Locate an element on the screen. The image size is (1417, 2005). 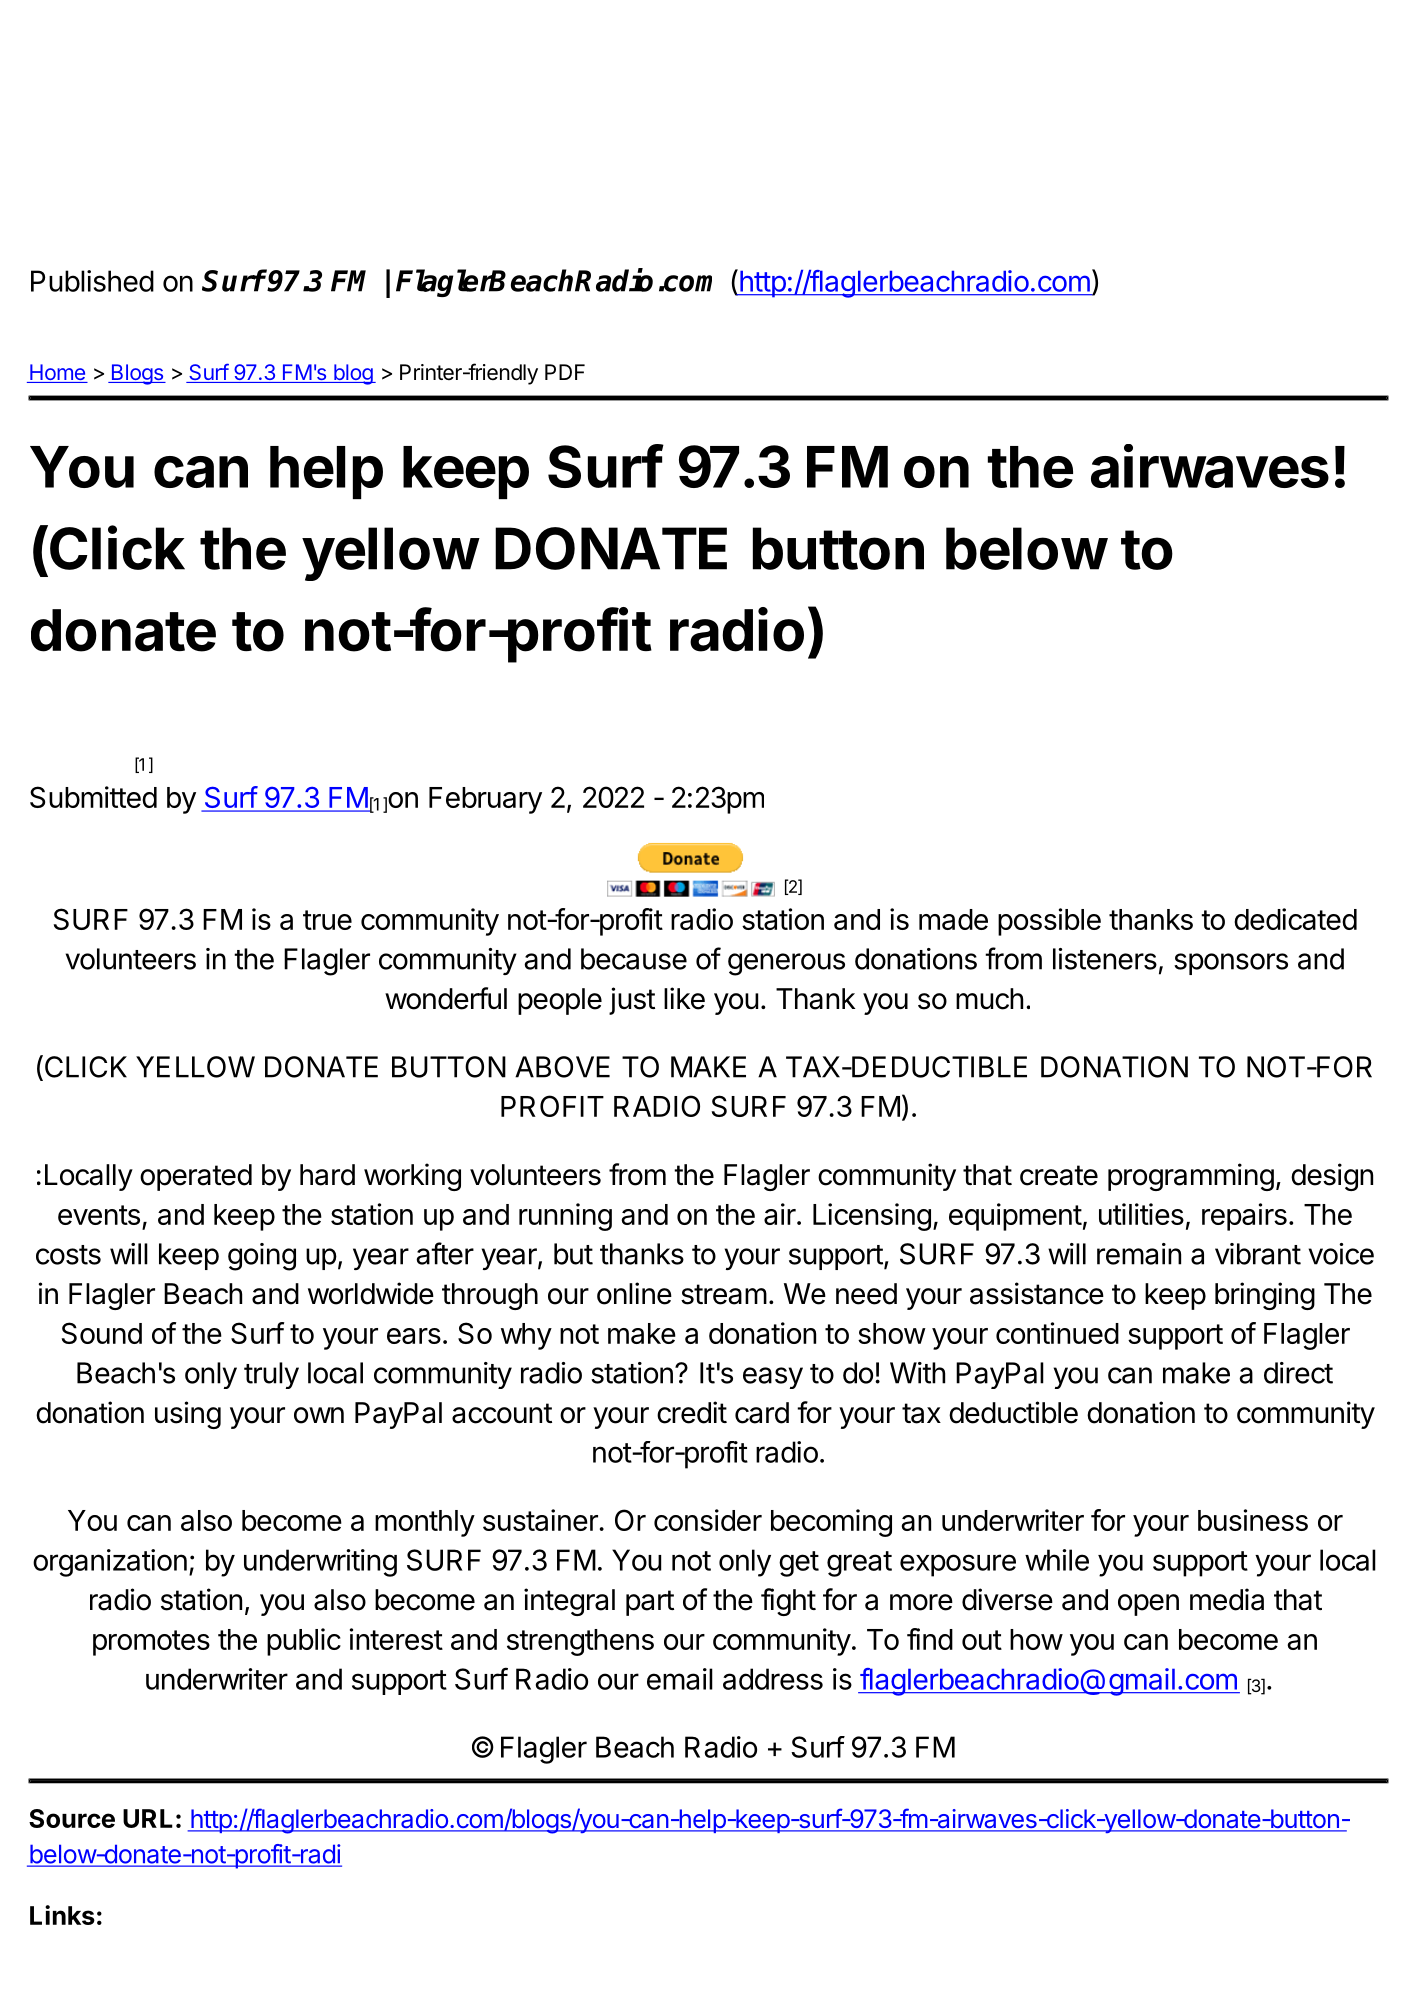
PDF is located at coordinates (565, 372).
